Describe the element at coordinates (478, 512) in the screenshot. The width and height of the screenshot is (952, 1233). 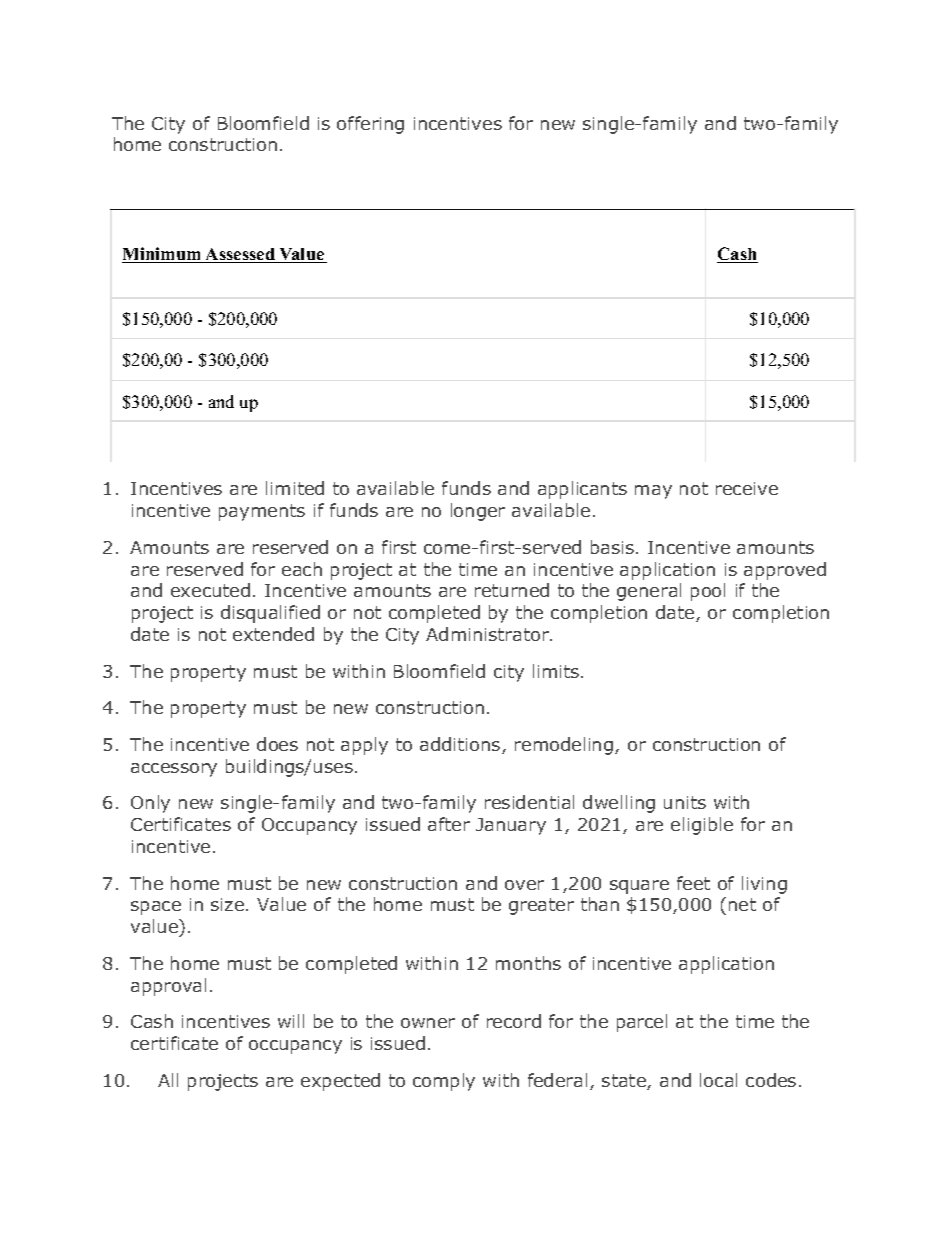
I see `longer` at that location.
